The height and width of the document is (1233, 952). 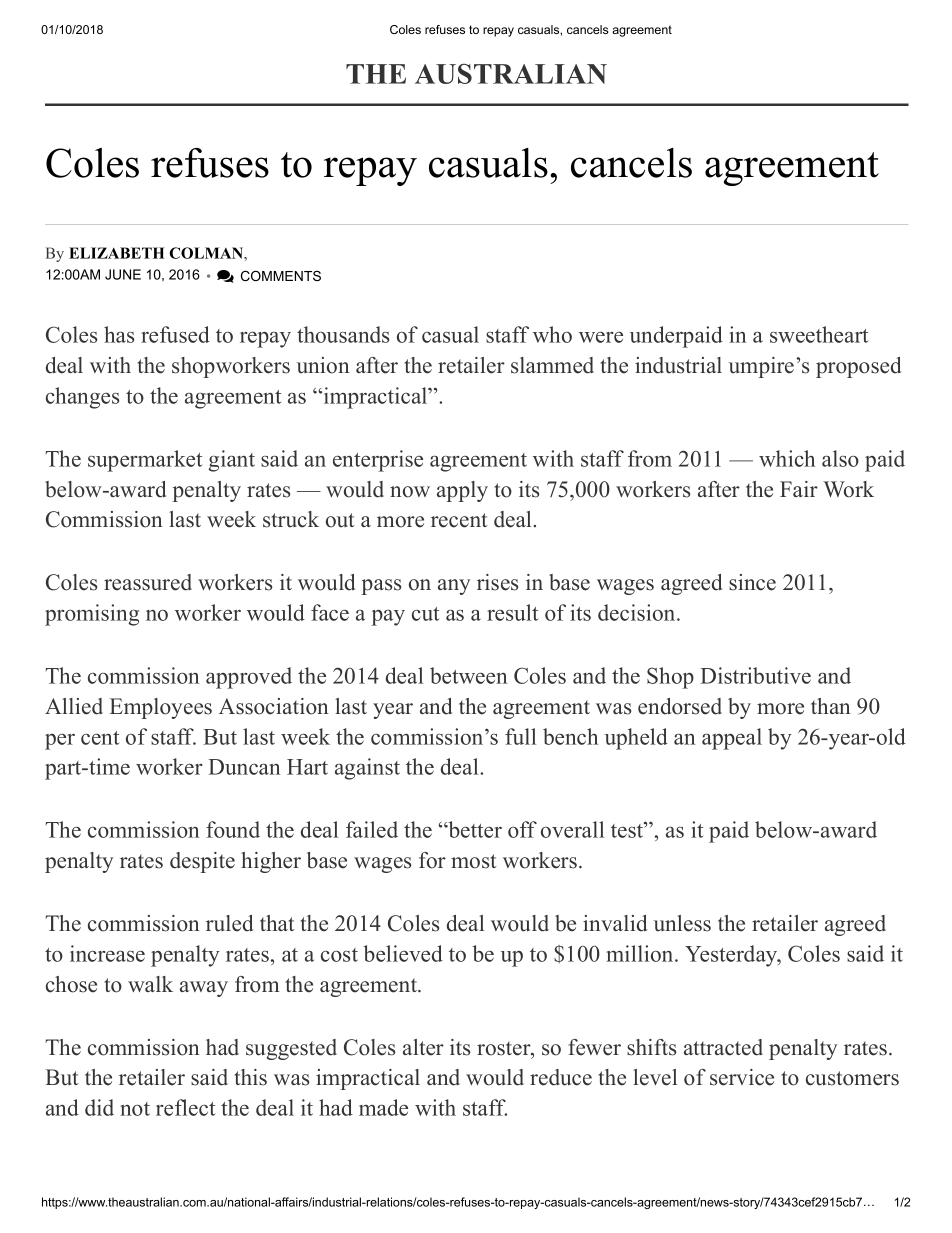 I want to click on who, so click(x=552, y=334).
